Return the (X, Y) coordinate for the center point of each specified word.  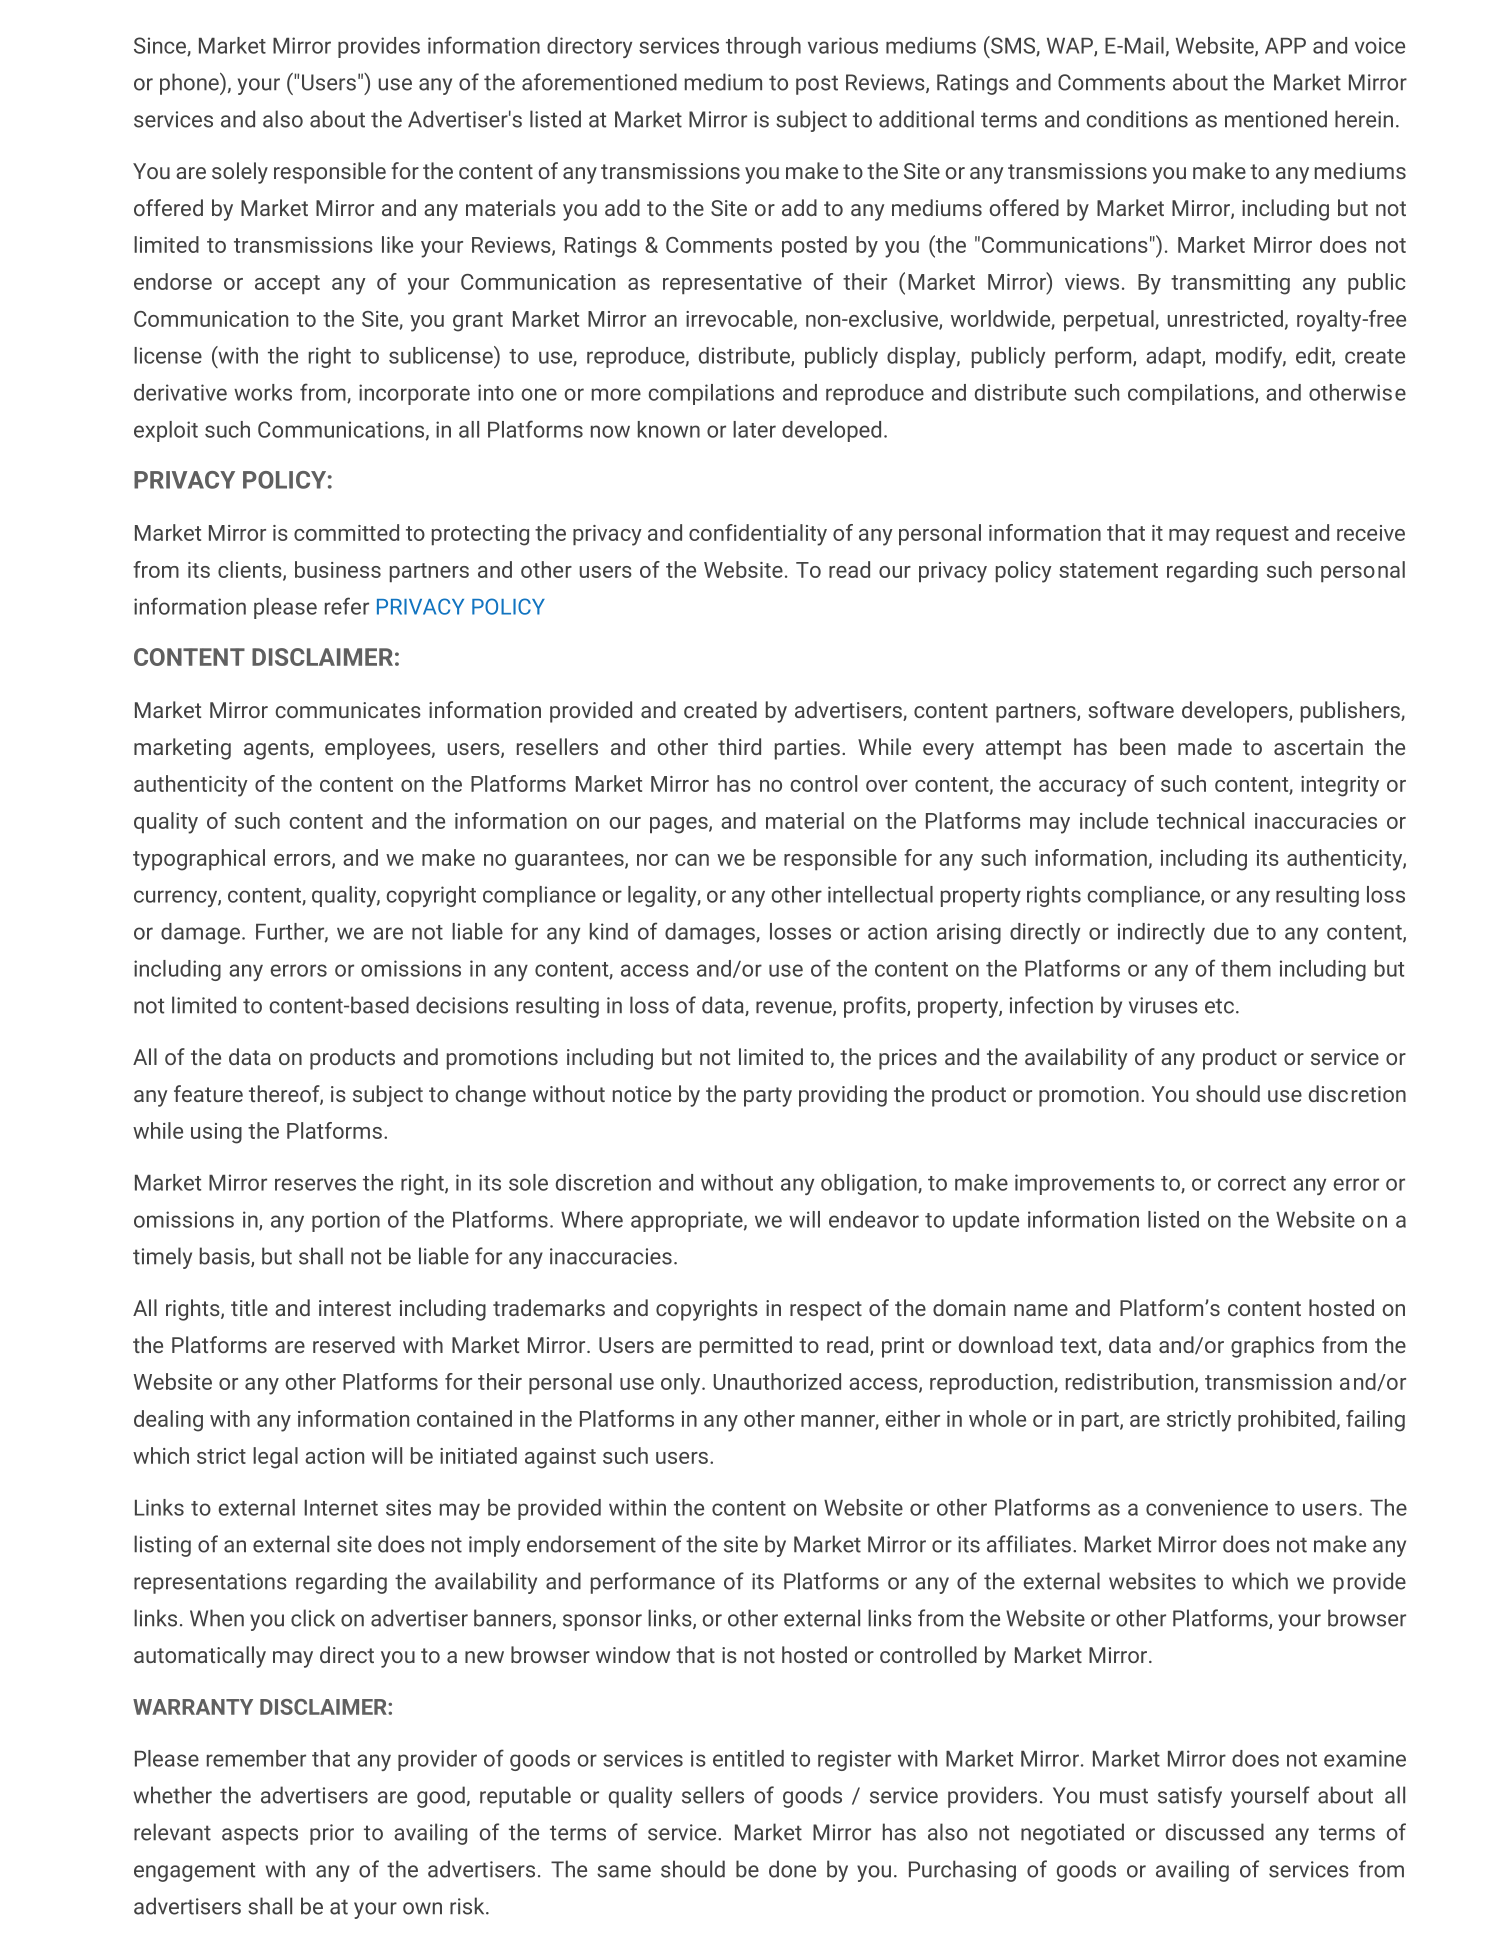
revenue (795, 1008)
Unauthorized (777, 1381)
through (763, 47)
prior (332, 1834)
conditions (1137, 119)
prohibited (1286, 1420)
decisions (462, 1005)
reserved (354, 1344)
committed (346, 532)
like (397, 244)
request (1252, 535)
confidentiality (758, 535)
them (1246, 968)
